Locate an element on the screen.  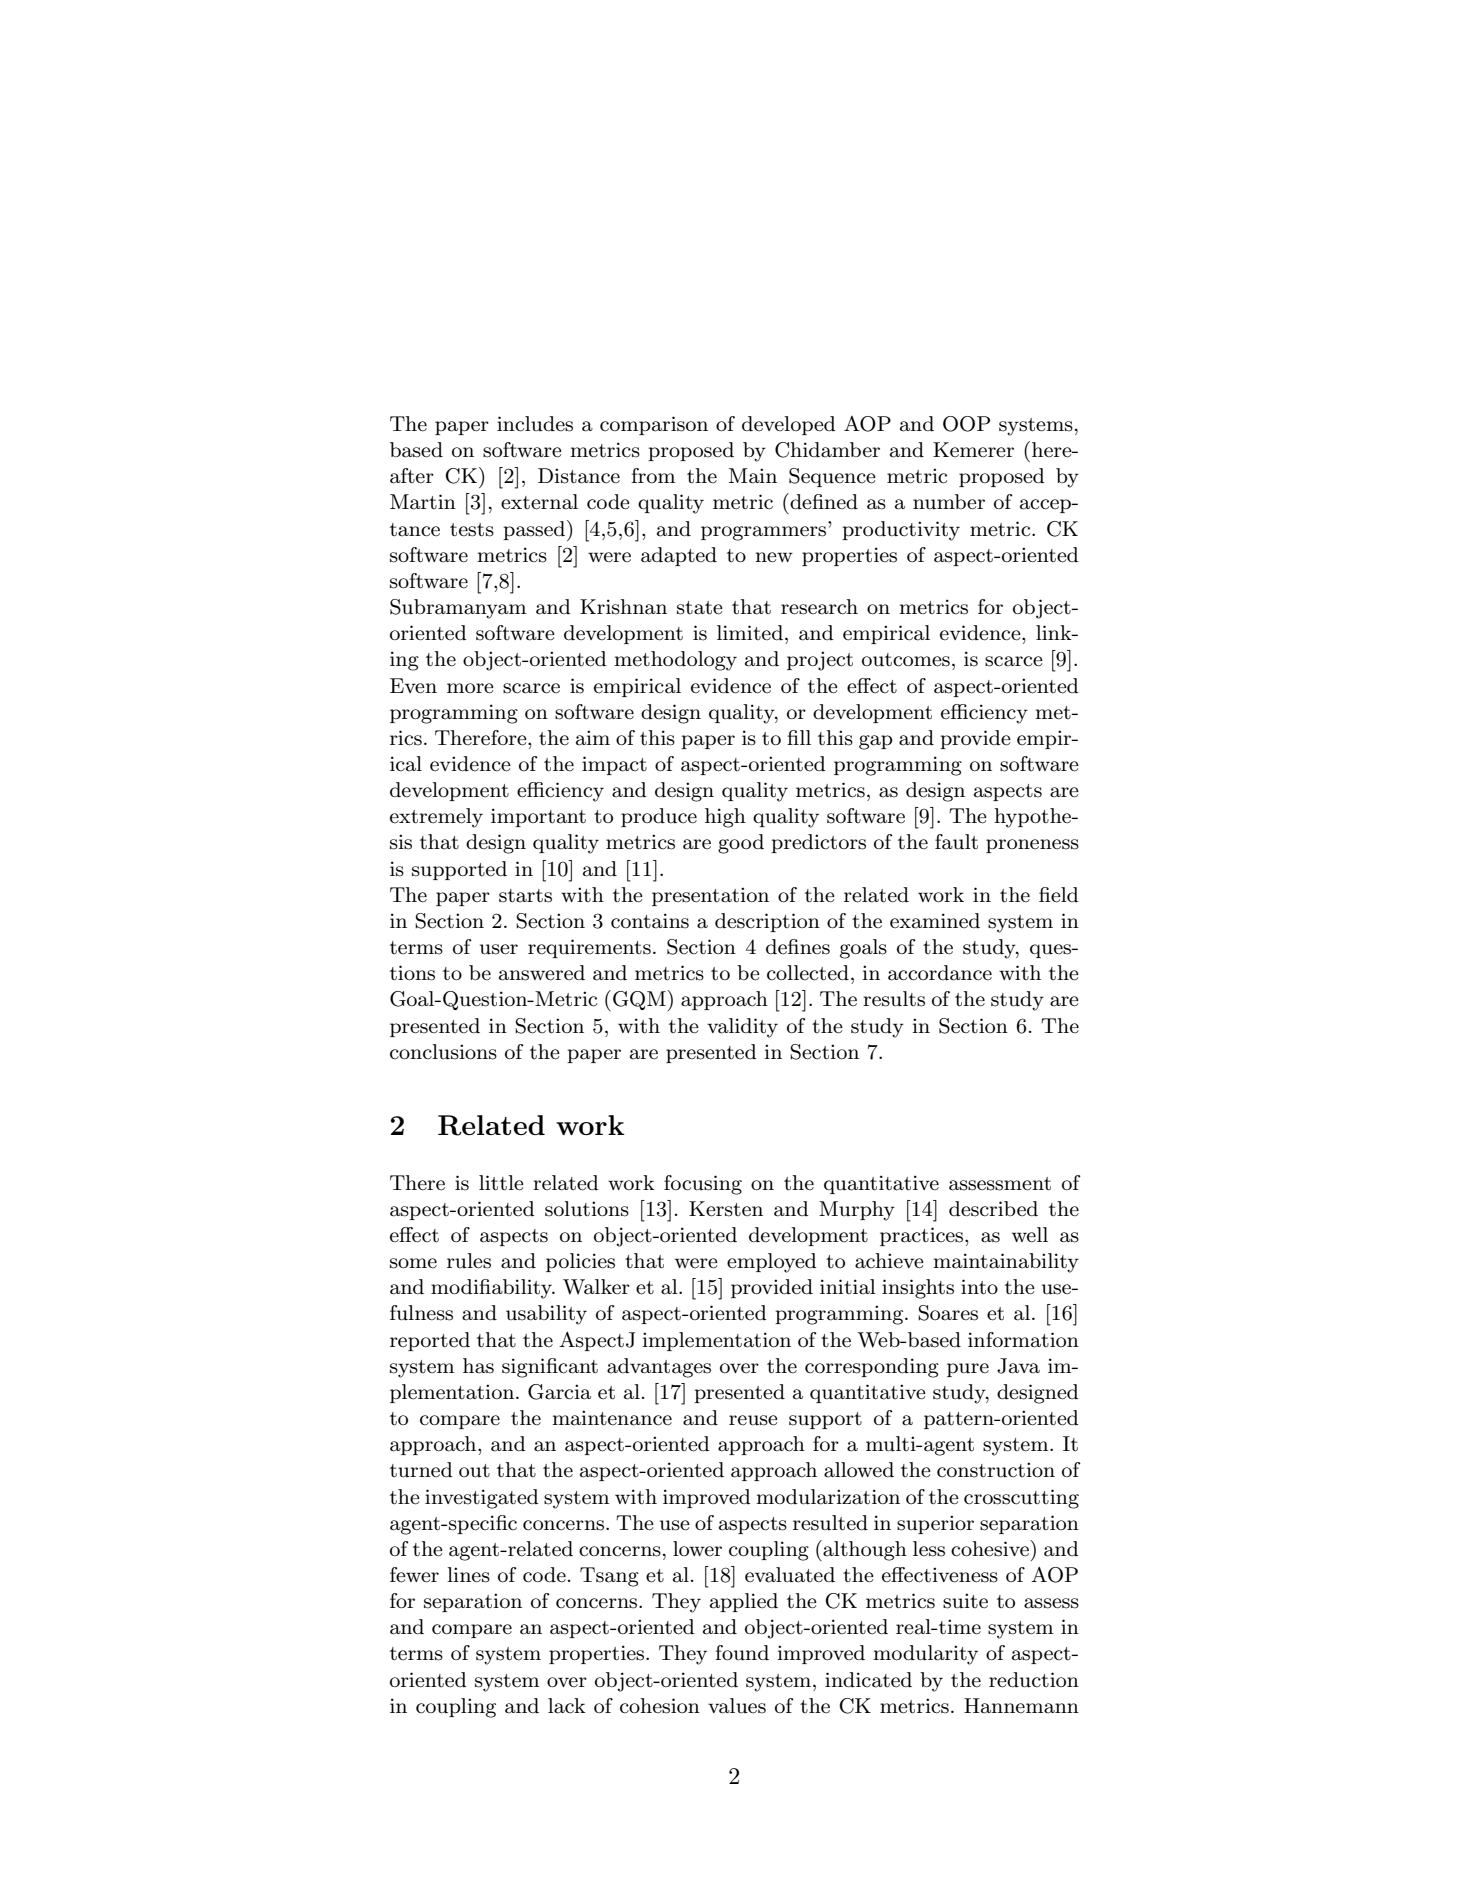
lack is located at coordinates (567, 1706).
